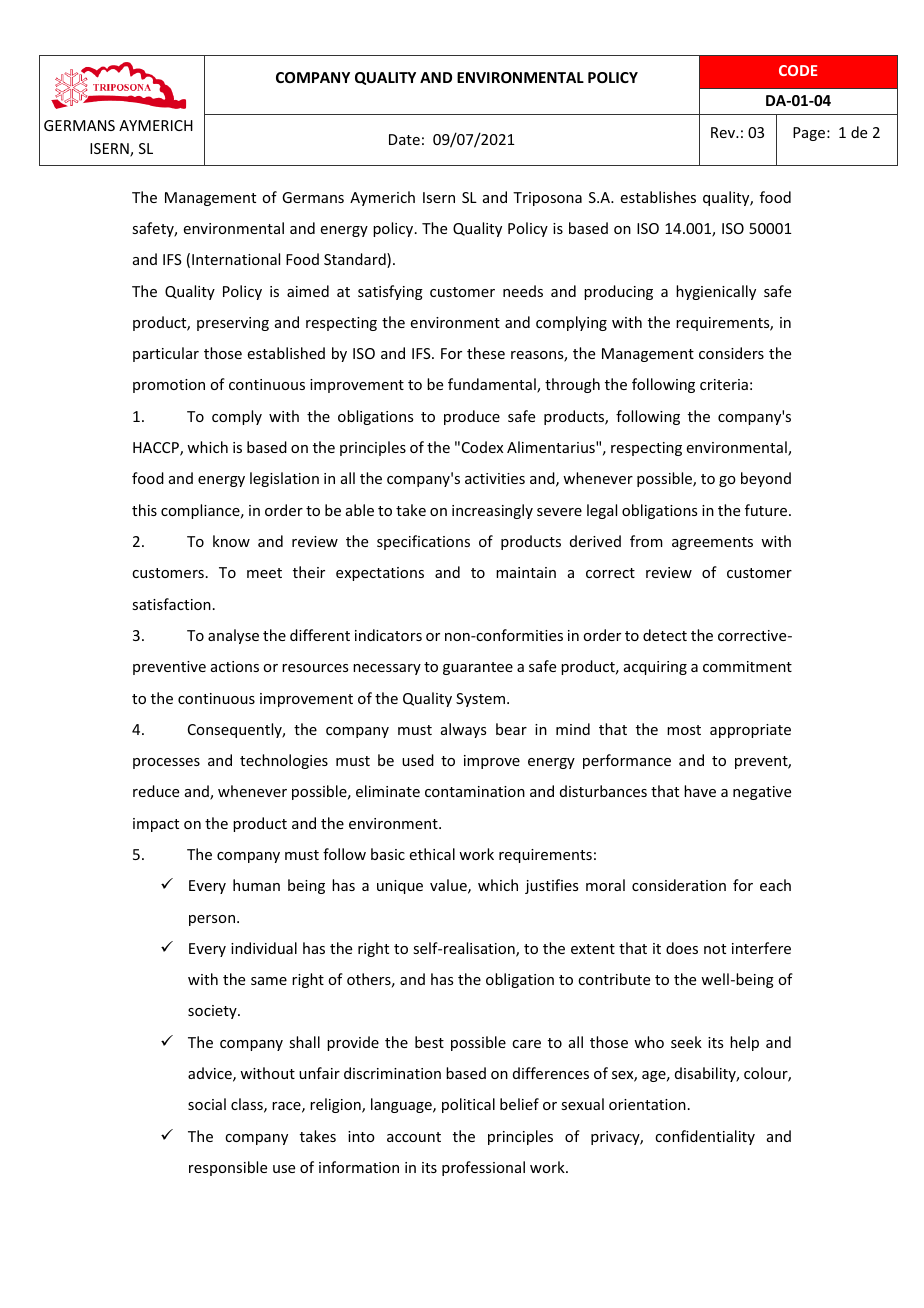 Image resolution: width=924 pixels, height=1308 pixels. I want to click on contamination, so click(475, 791).
